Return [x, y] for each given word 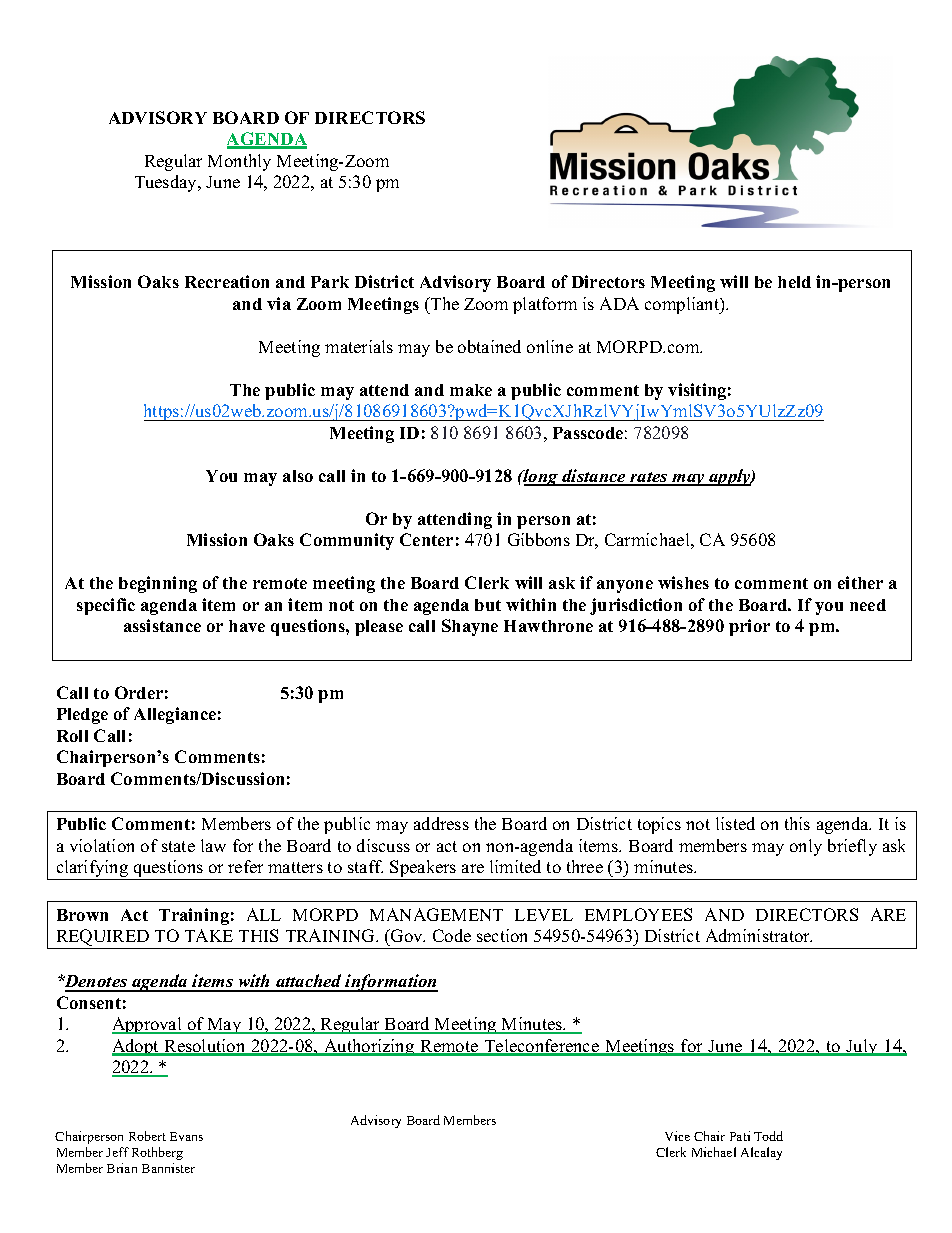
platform [545, 305]
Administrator [759, 935]
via [279, 303]
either [860, 582]
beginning [158, 584]
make [471, 390]
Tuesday [167, 183]
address [441, 823]
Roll [72, 736]
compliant [683, 305]
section [502, 935]
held [794, 282]
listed [735, 823]
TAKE [209, 935]
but [488, 605]
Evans [186, 1136]
